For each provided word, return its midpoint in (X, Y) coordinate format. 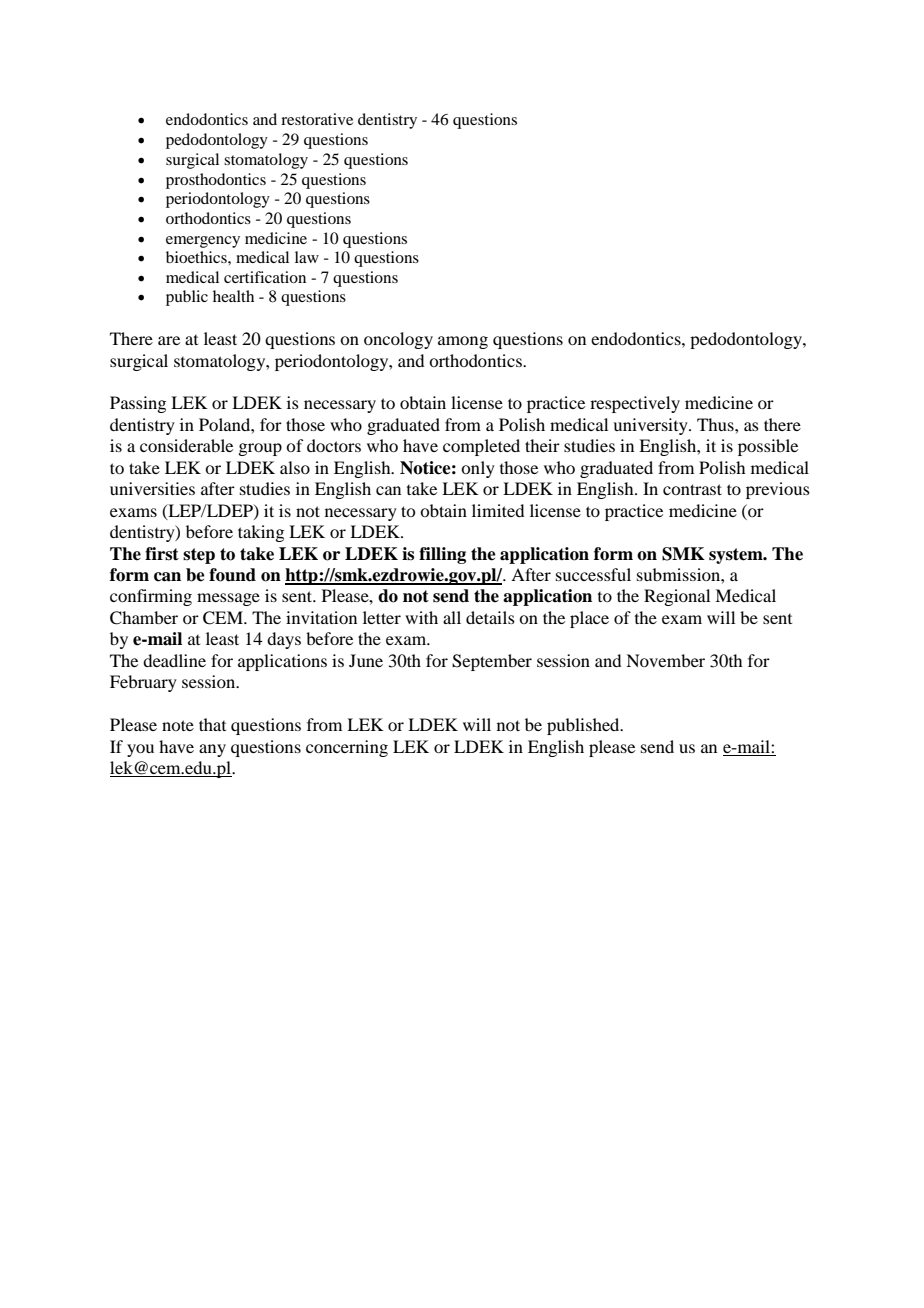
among (463, 342)
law (307, 257)
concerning (347, 748)
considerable (186, 445)
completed (481, 447)
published (584, 726)
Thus (716, 424)
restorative (317, 119)
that (212, 724)
